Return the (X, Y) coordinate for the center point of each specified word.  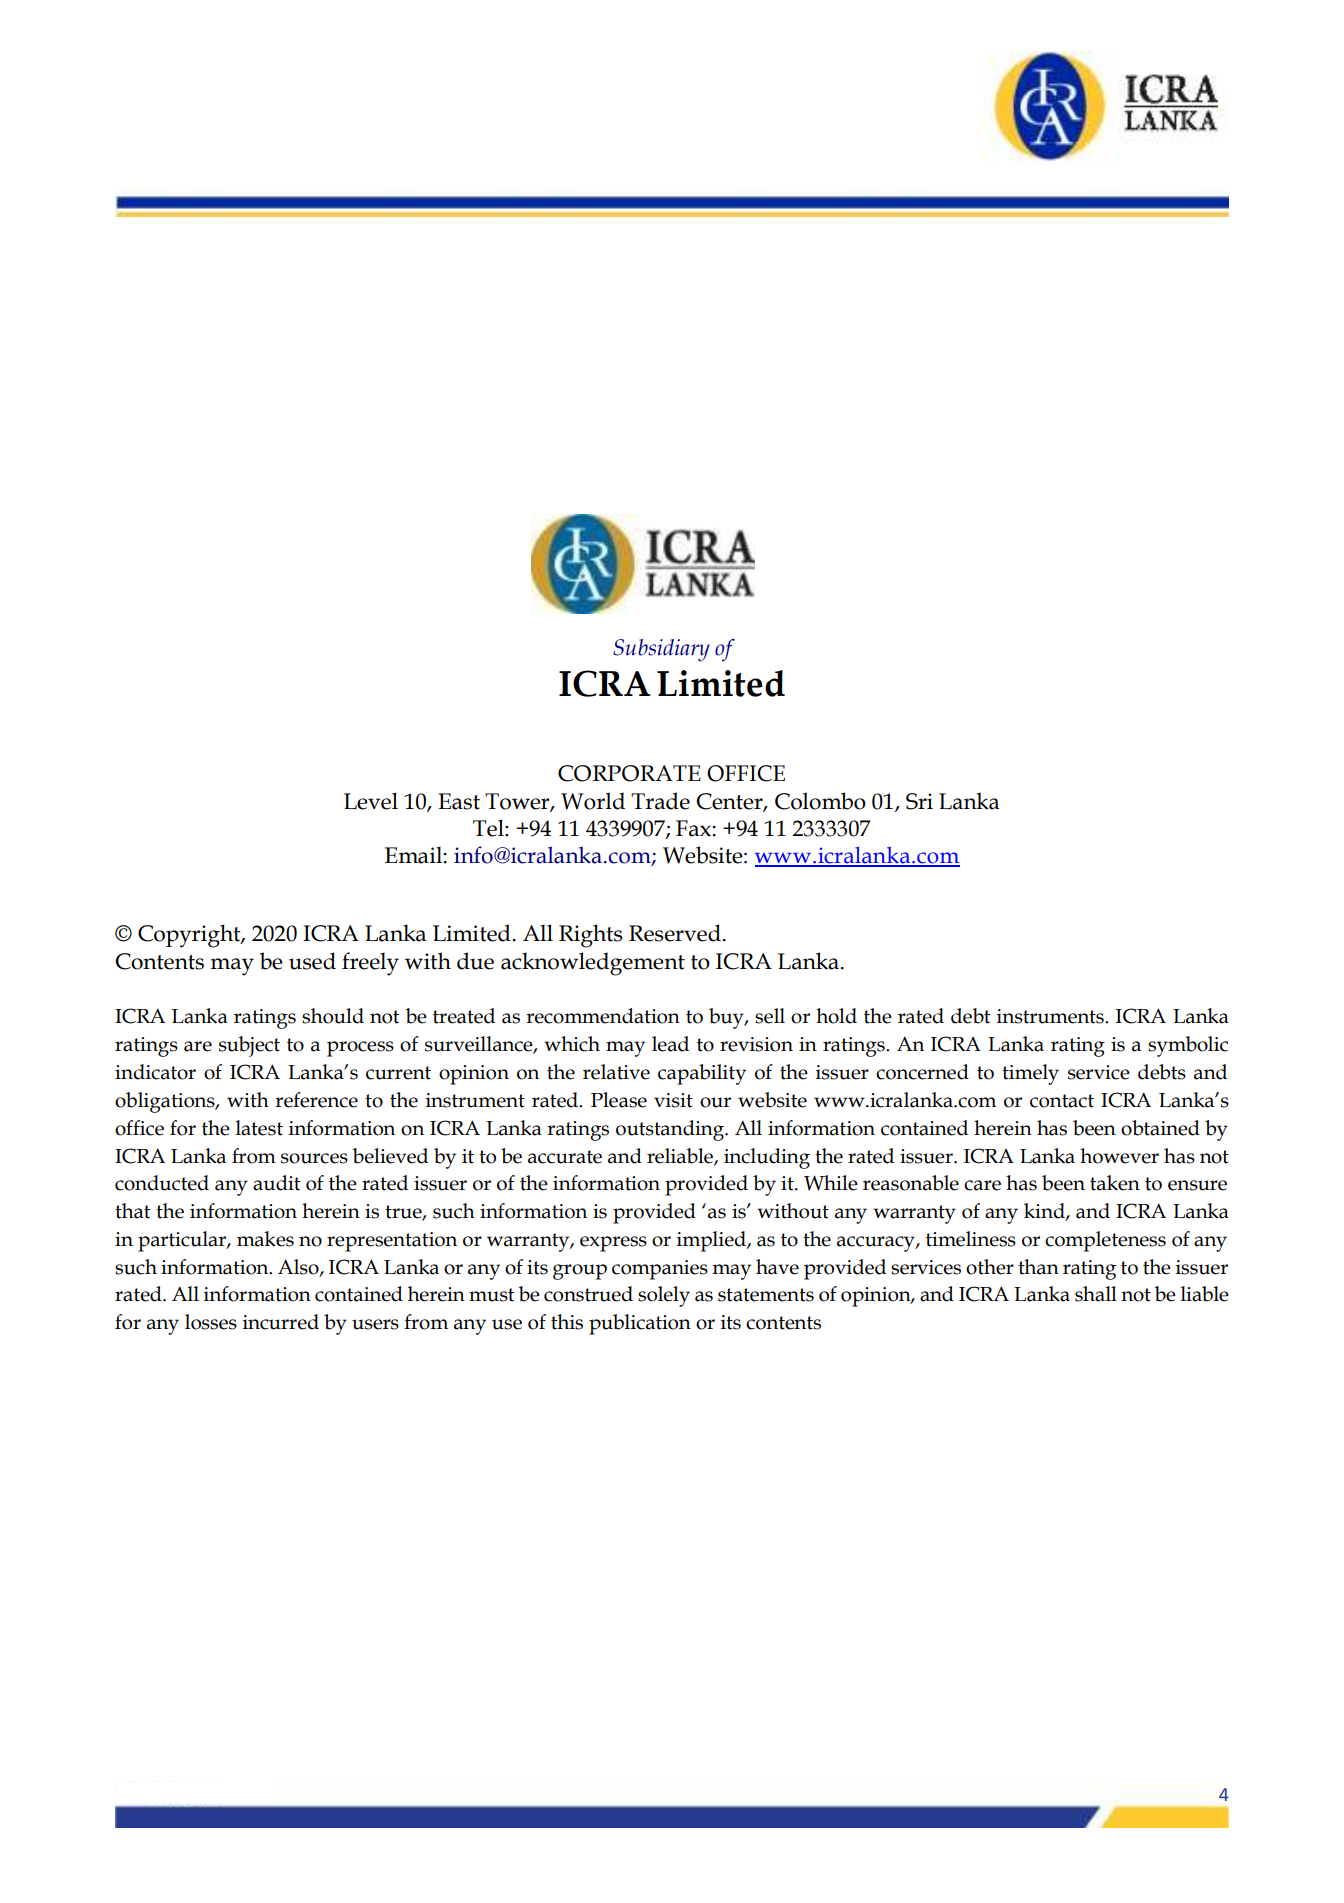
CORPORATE (629, 773)
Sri (919, 801)
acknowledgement (593, 964)
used (312, 961)
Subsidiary (661, 650)
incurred (281, 1322)
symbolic (1188, 1046)
